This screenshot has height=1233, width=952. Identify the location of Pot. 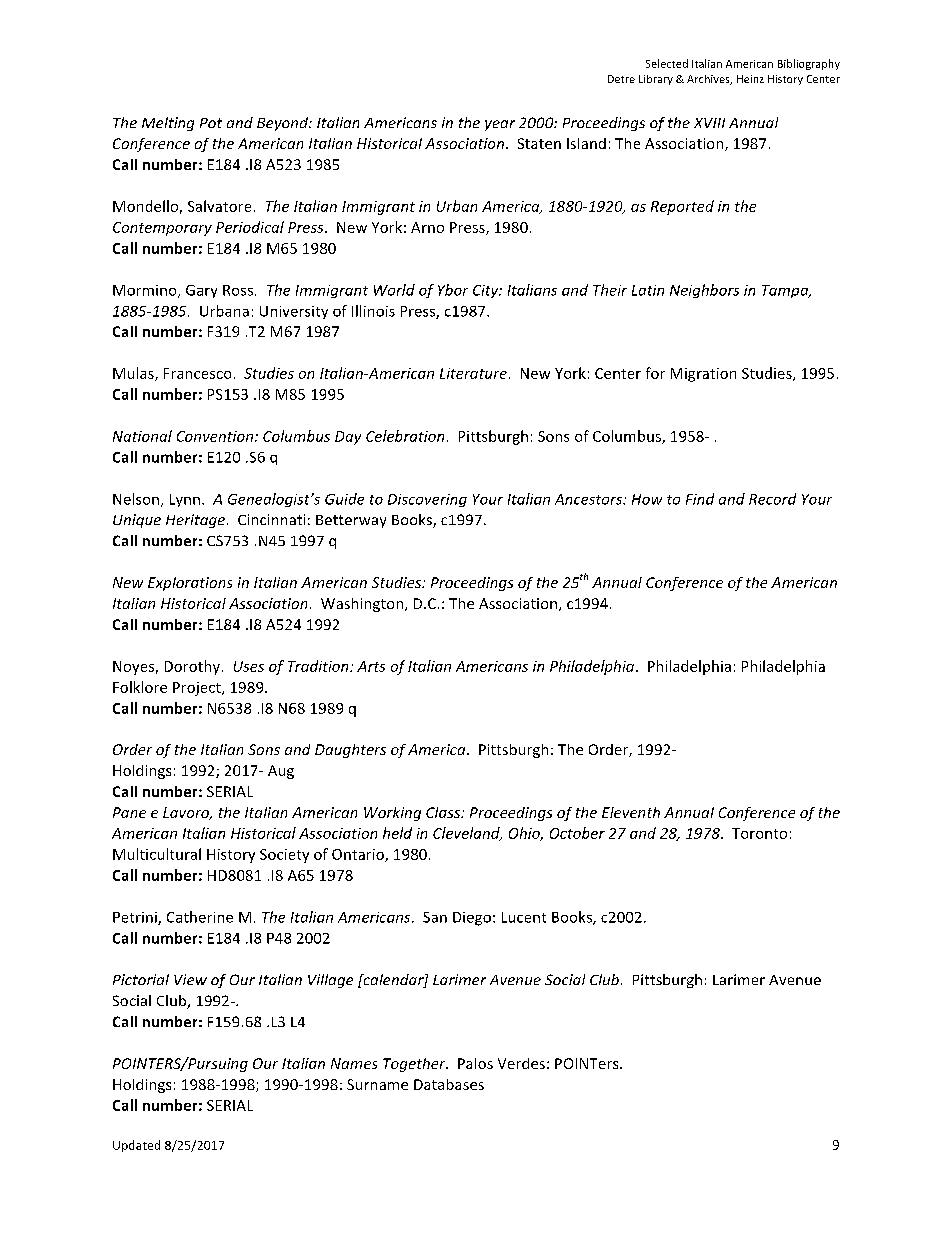
(211, 123).
